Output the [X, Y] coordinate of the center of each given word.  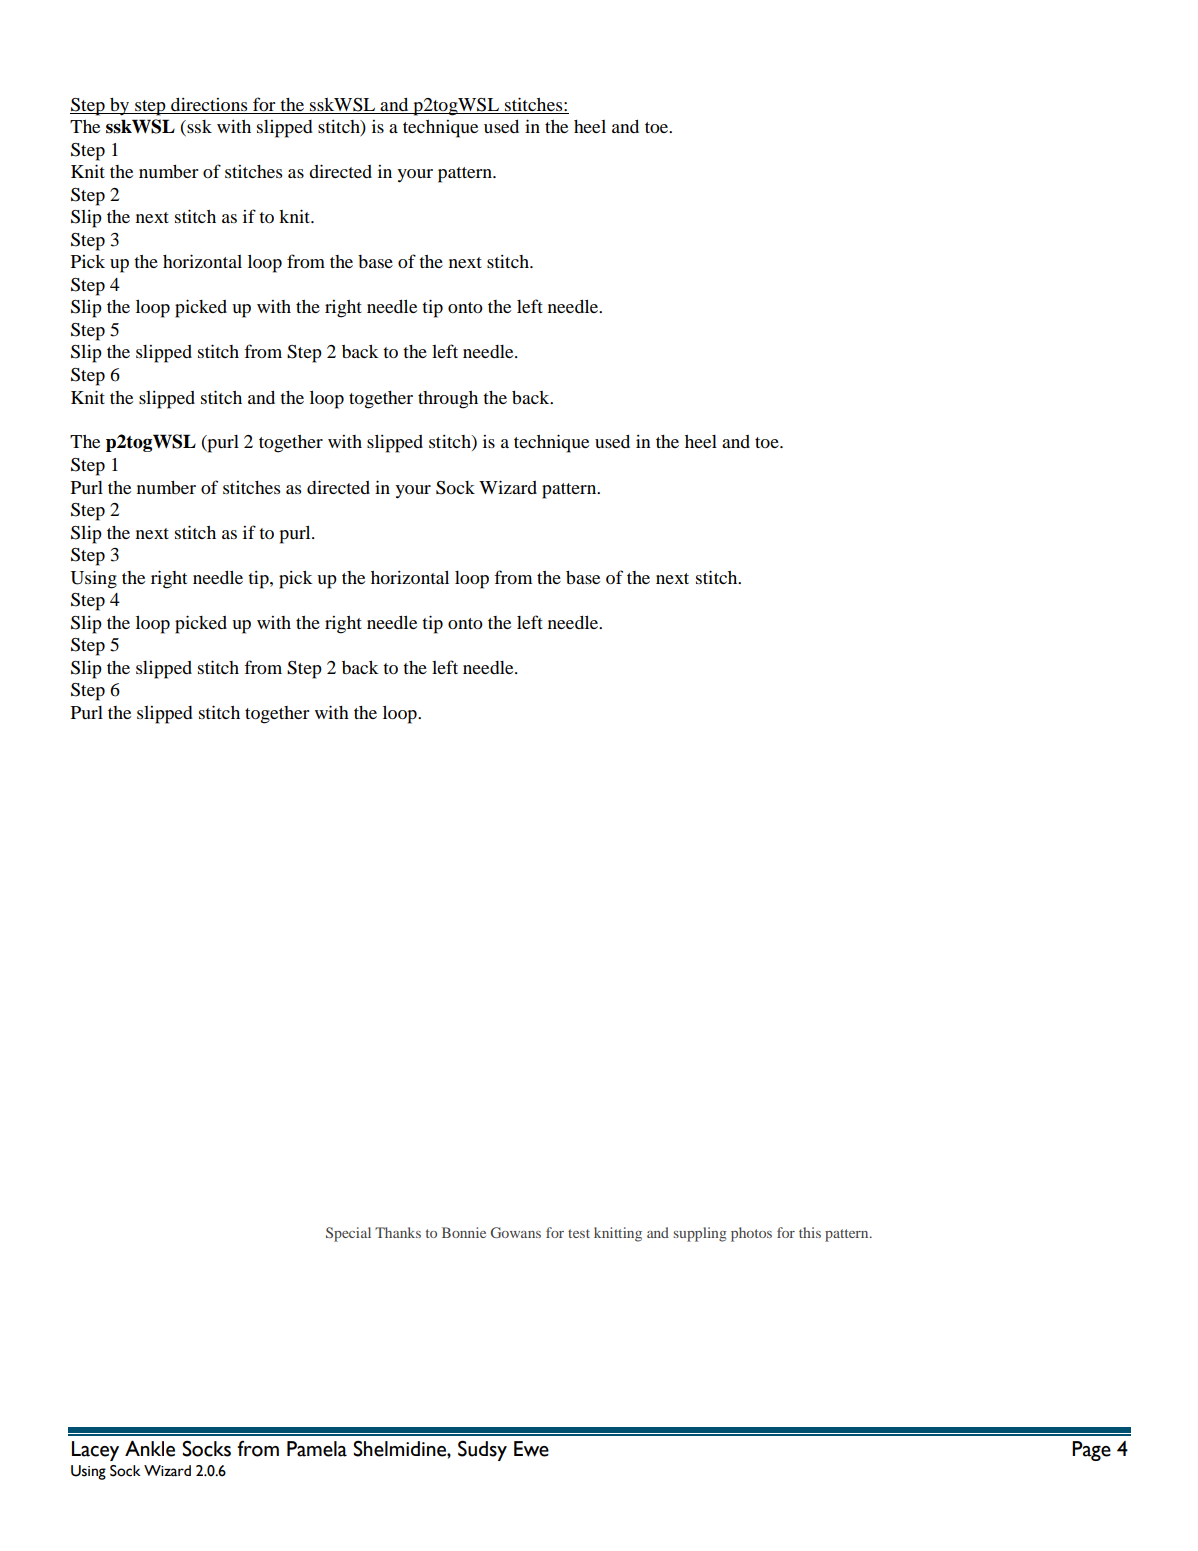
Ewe [531, 1449]
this [810, 1232]
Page [1091, 1451]
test [579, 1233]
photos [751, 1234]
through [448, 400]
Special [348, 1234]
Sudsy [482, 1450]
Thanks [398, 1232]
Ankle [150, 1448]
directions [209, 104]
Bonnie [464, 1232]
